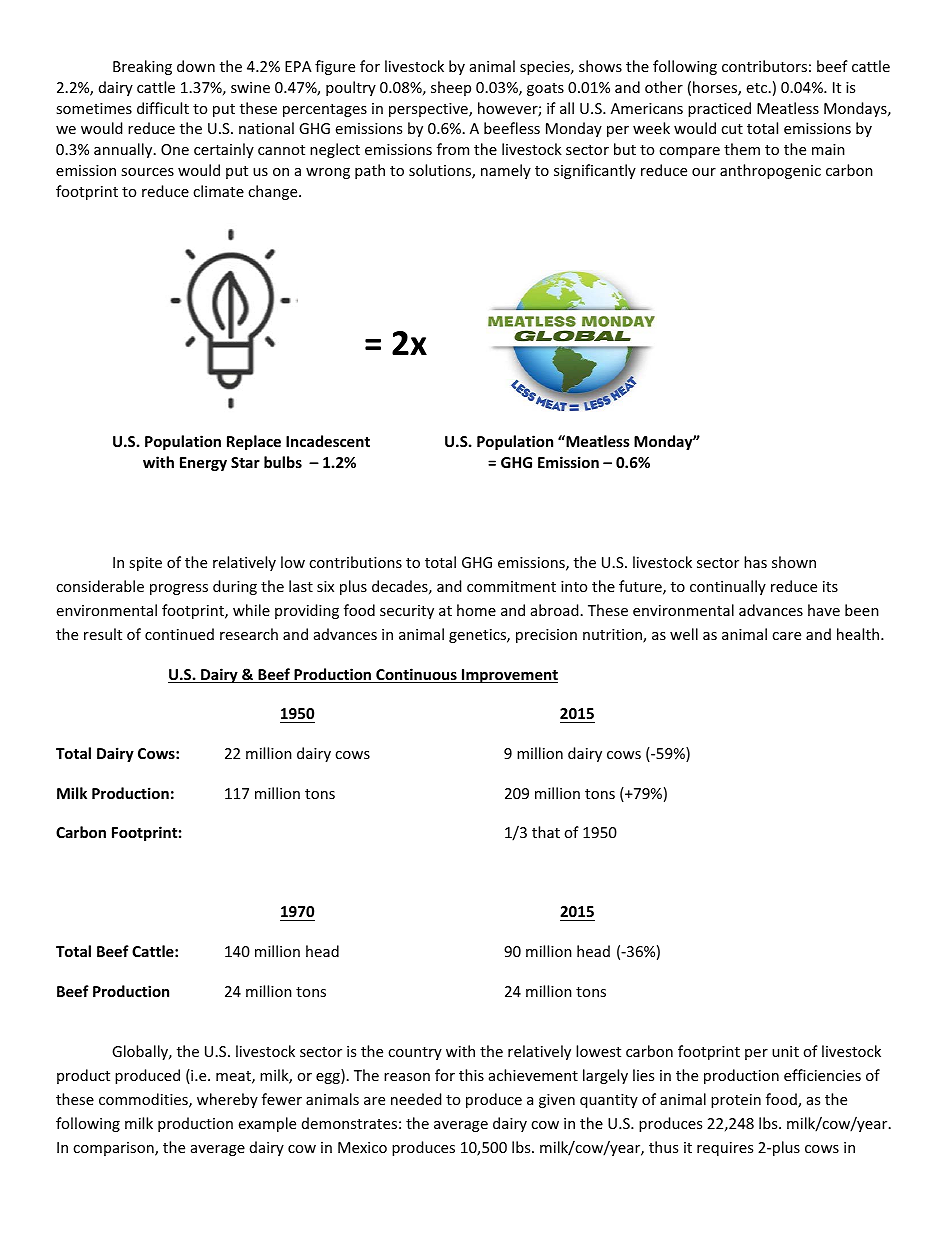 This screenshot has height=1233, width=952. I want to click on difficult, so click(163, 108).
